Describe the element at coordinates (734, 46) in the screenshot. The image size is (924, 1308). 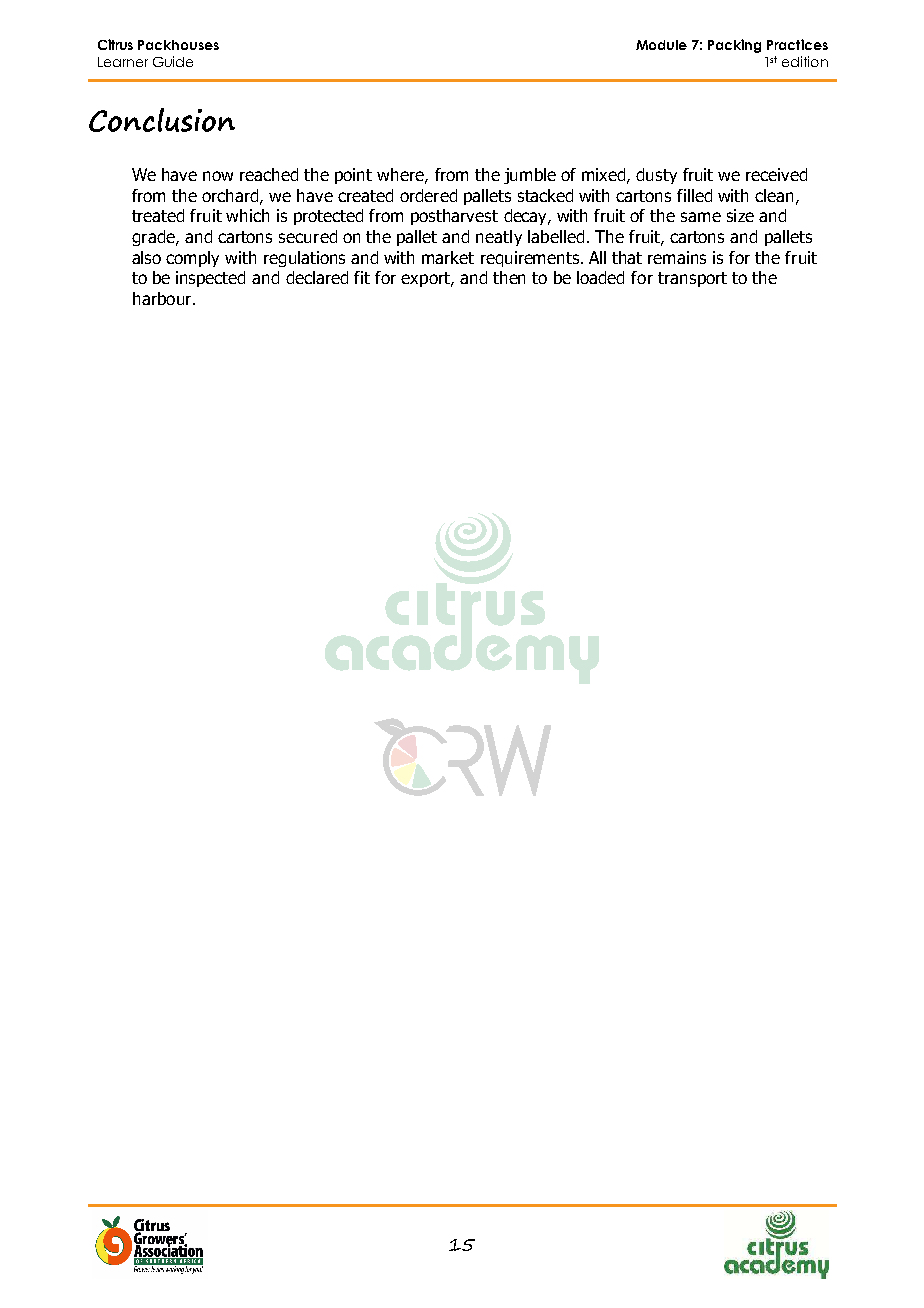
I see `Packing` at that location.
